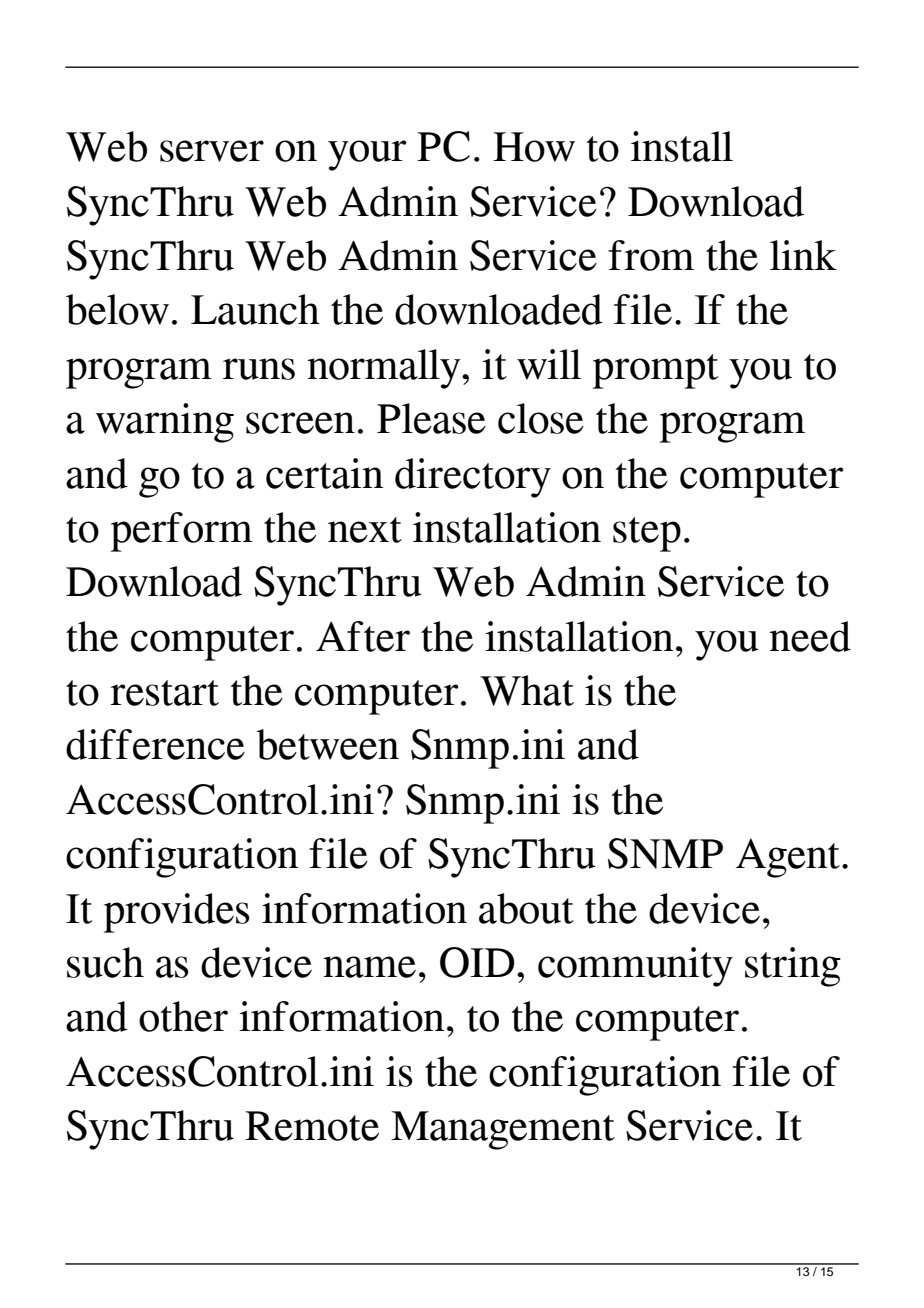 The image size is (924, 1308). What do you see at coordinates (155, 744) in the document?
I see `difference` at bounding box center [155, 744].
